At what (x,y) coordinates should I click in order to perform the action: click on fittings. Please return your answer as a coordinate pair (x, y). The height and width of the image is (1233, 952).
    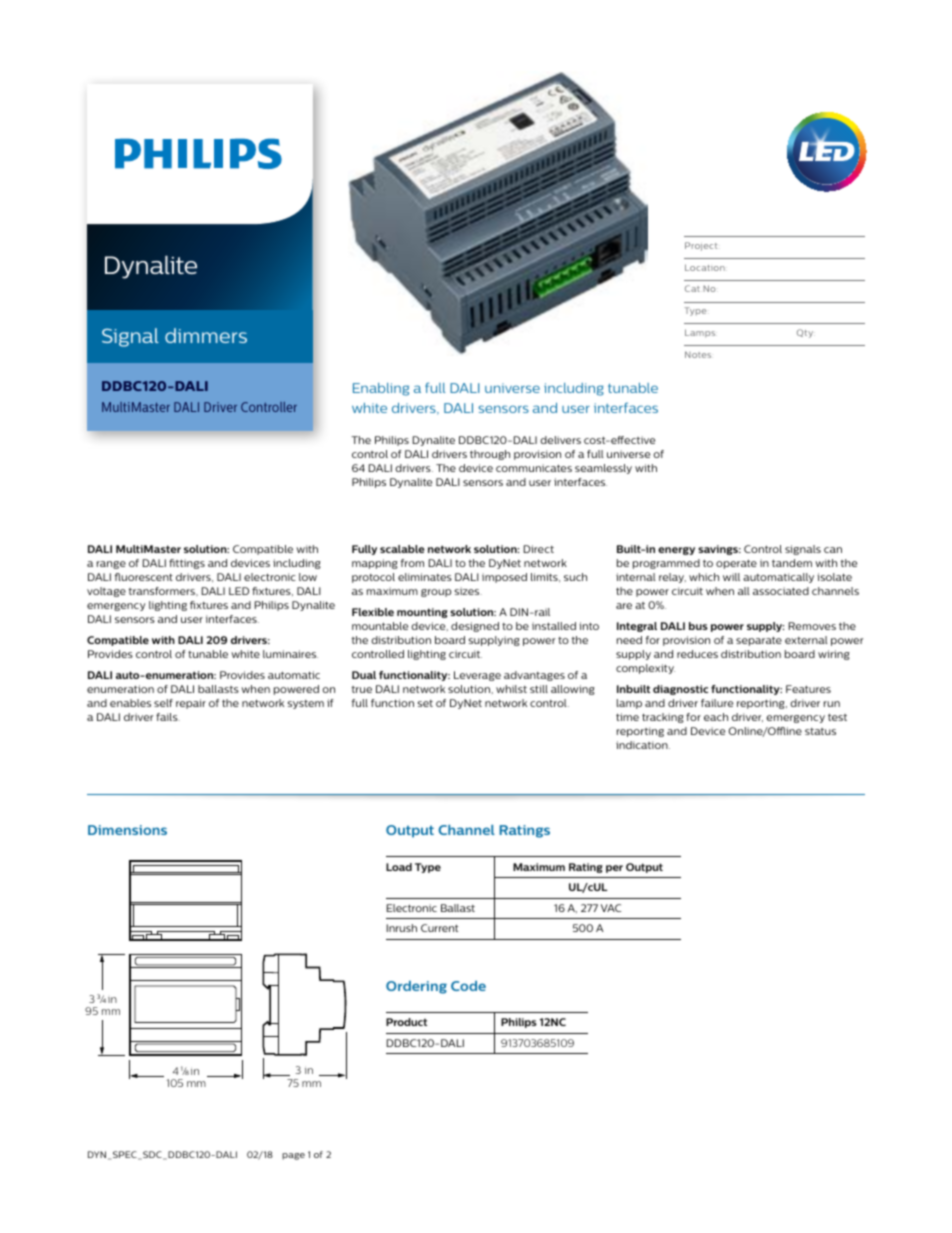
    Looking at the image, I should click on (187, 564).
